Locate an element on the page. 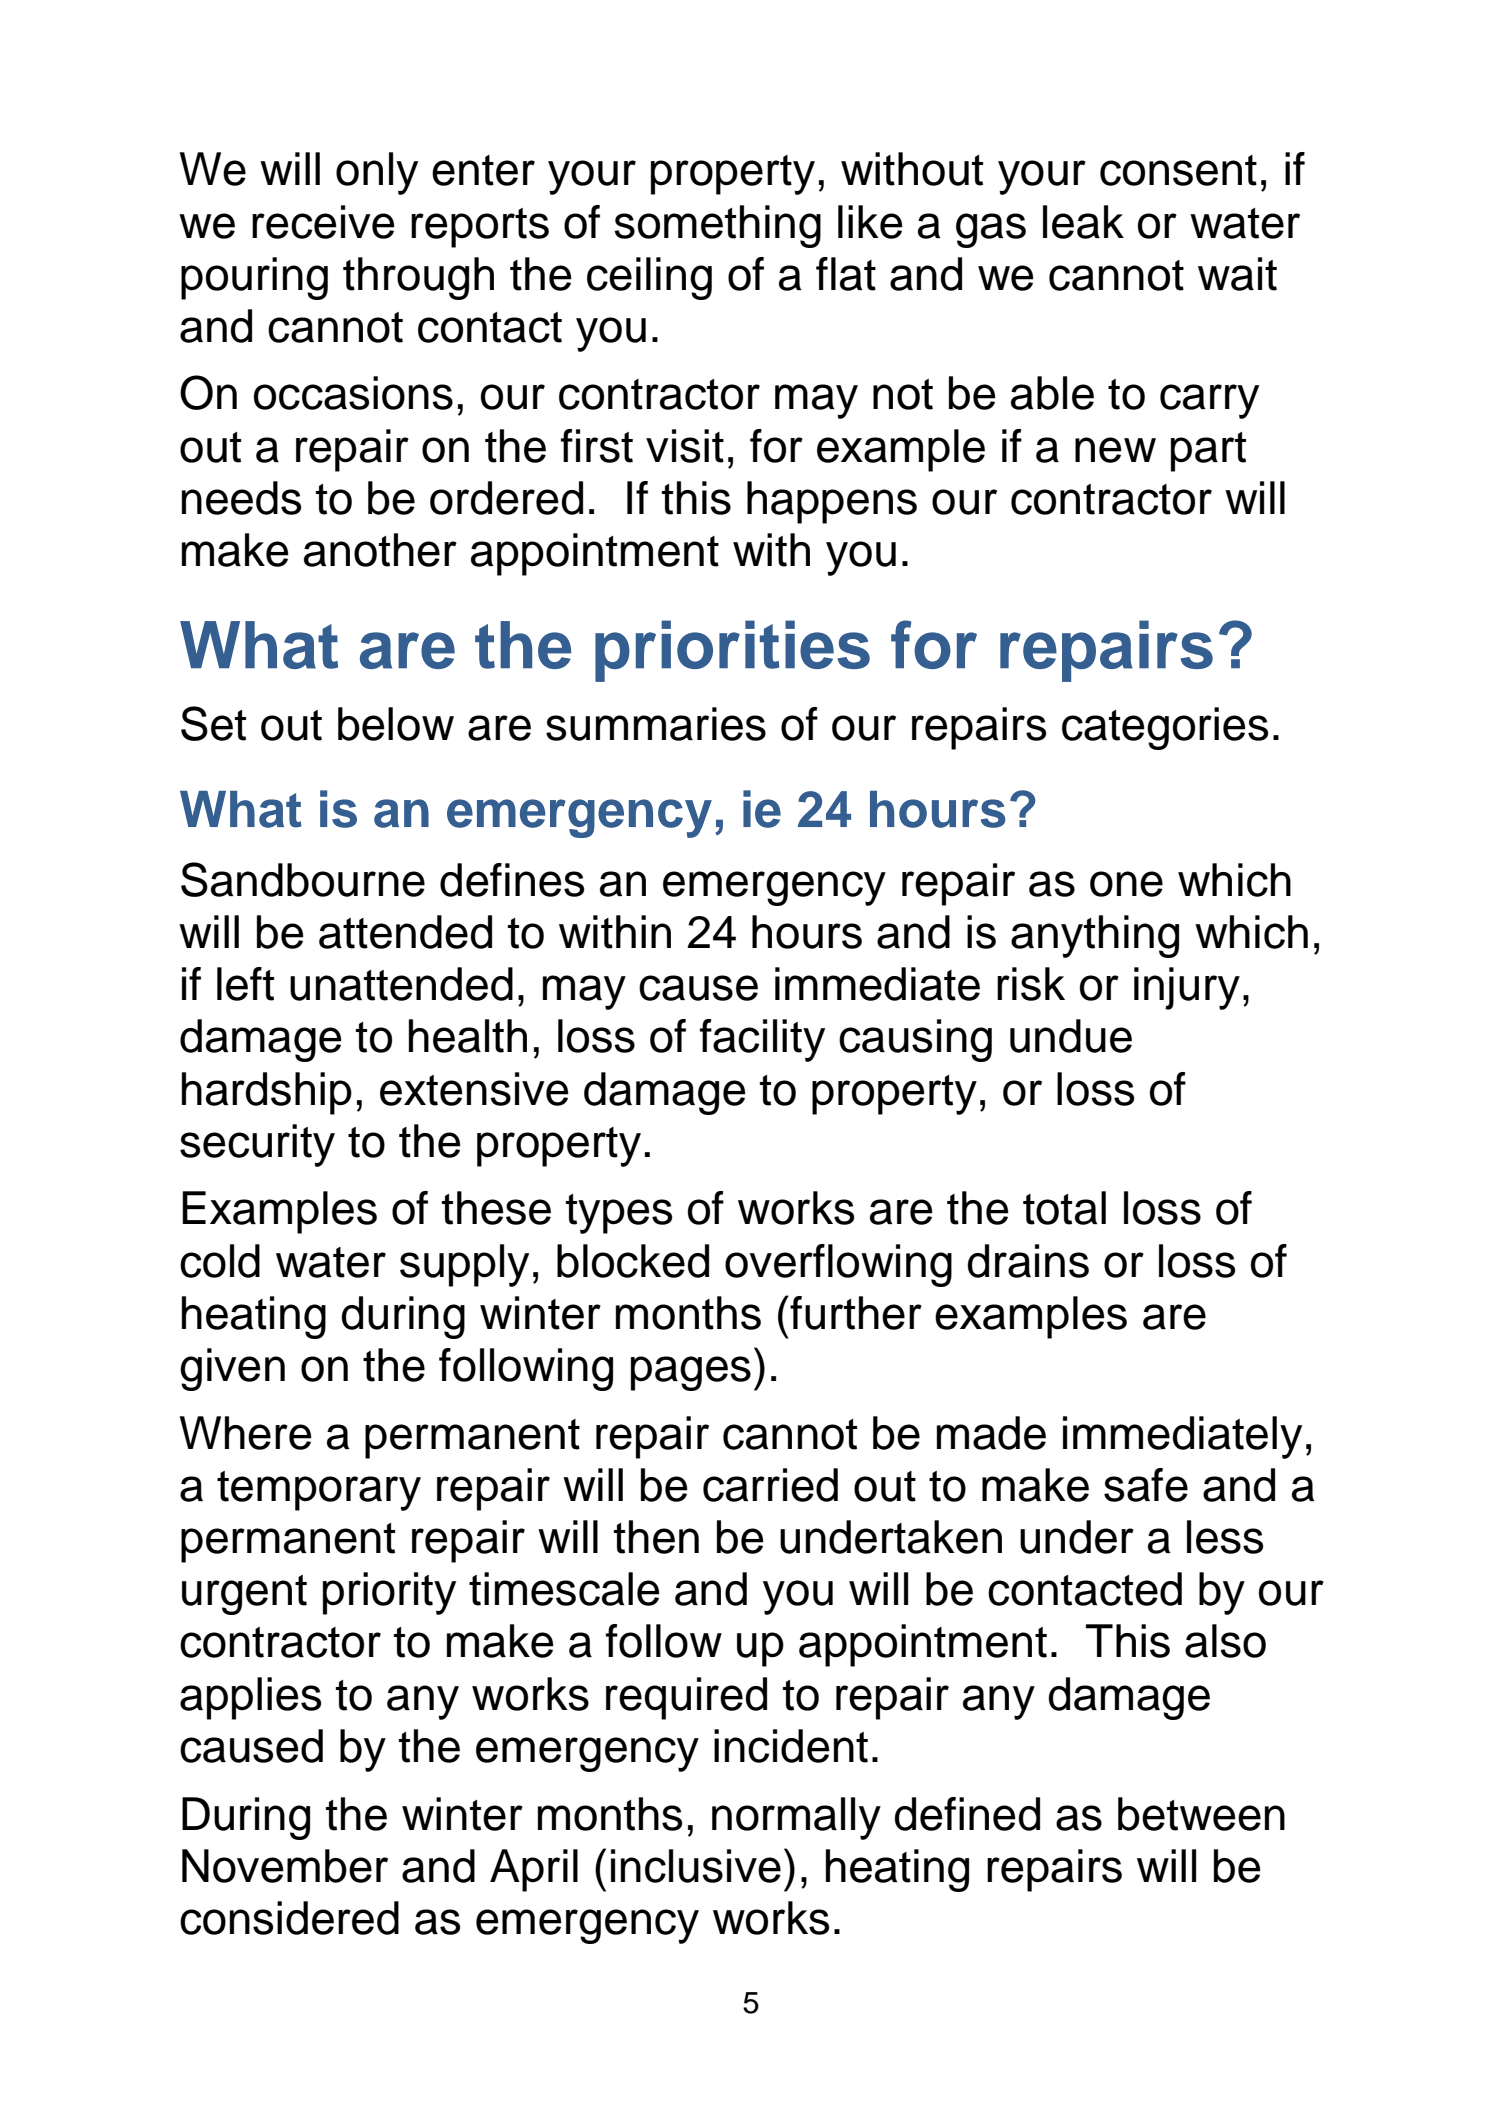 This document has height=2126, width=1503. inclusive is located at coordinates (696, 1866).
